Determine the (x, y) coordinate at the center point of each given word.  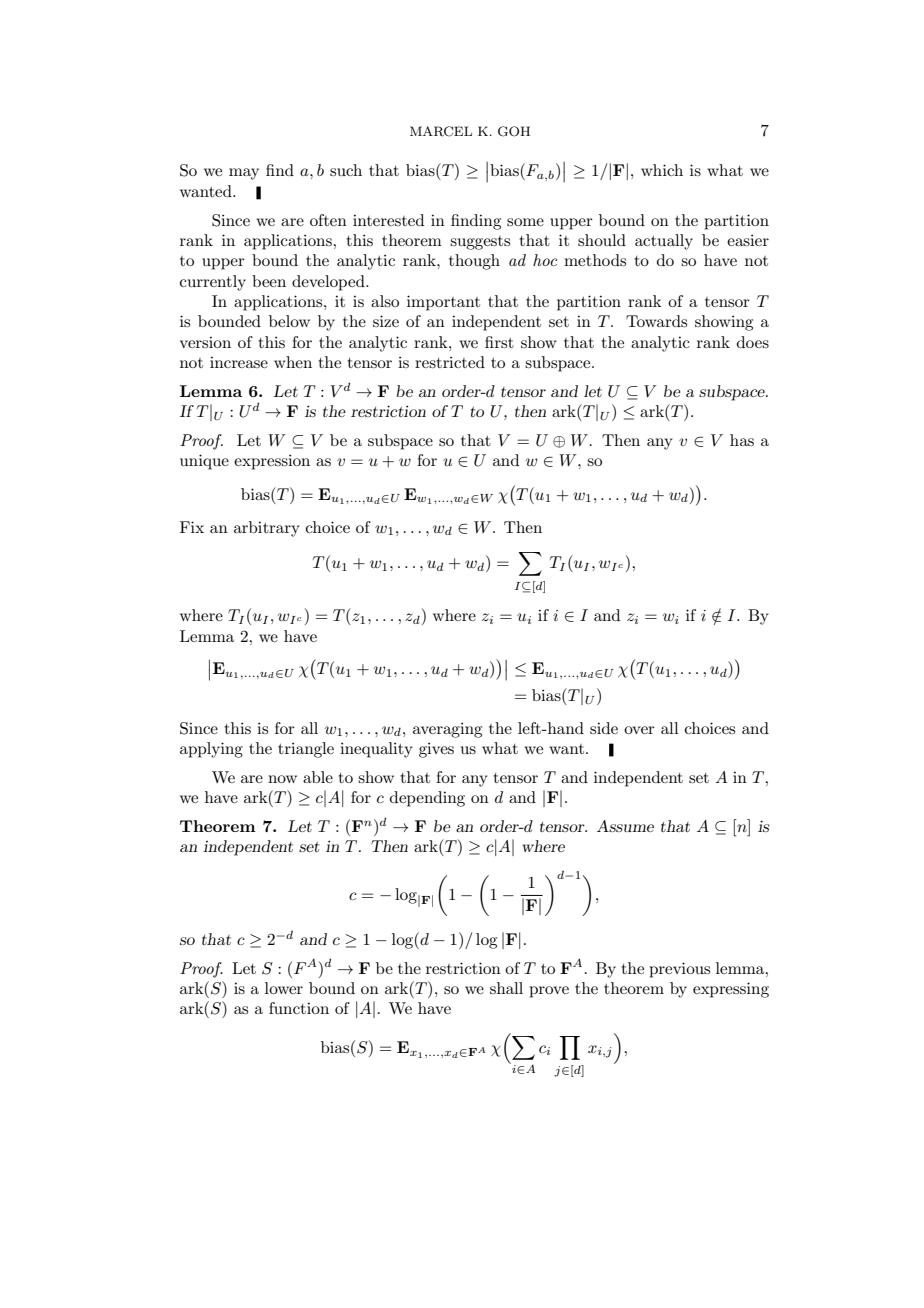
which (662, 170)
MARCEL (441, 131)
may (244, 174)
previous (679, 970)
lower (284, 988)
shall (506, 988)
